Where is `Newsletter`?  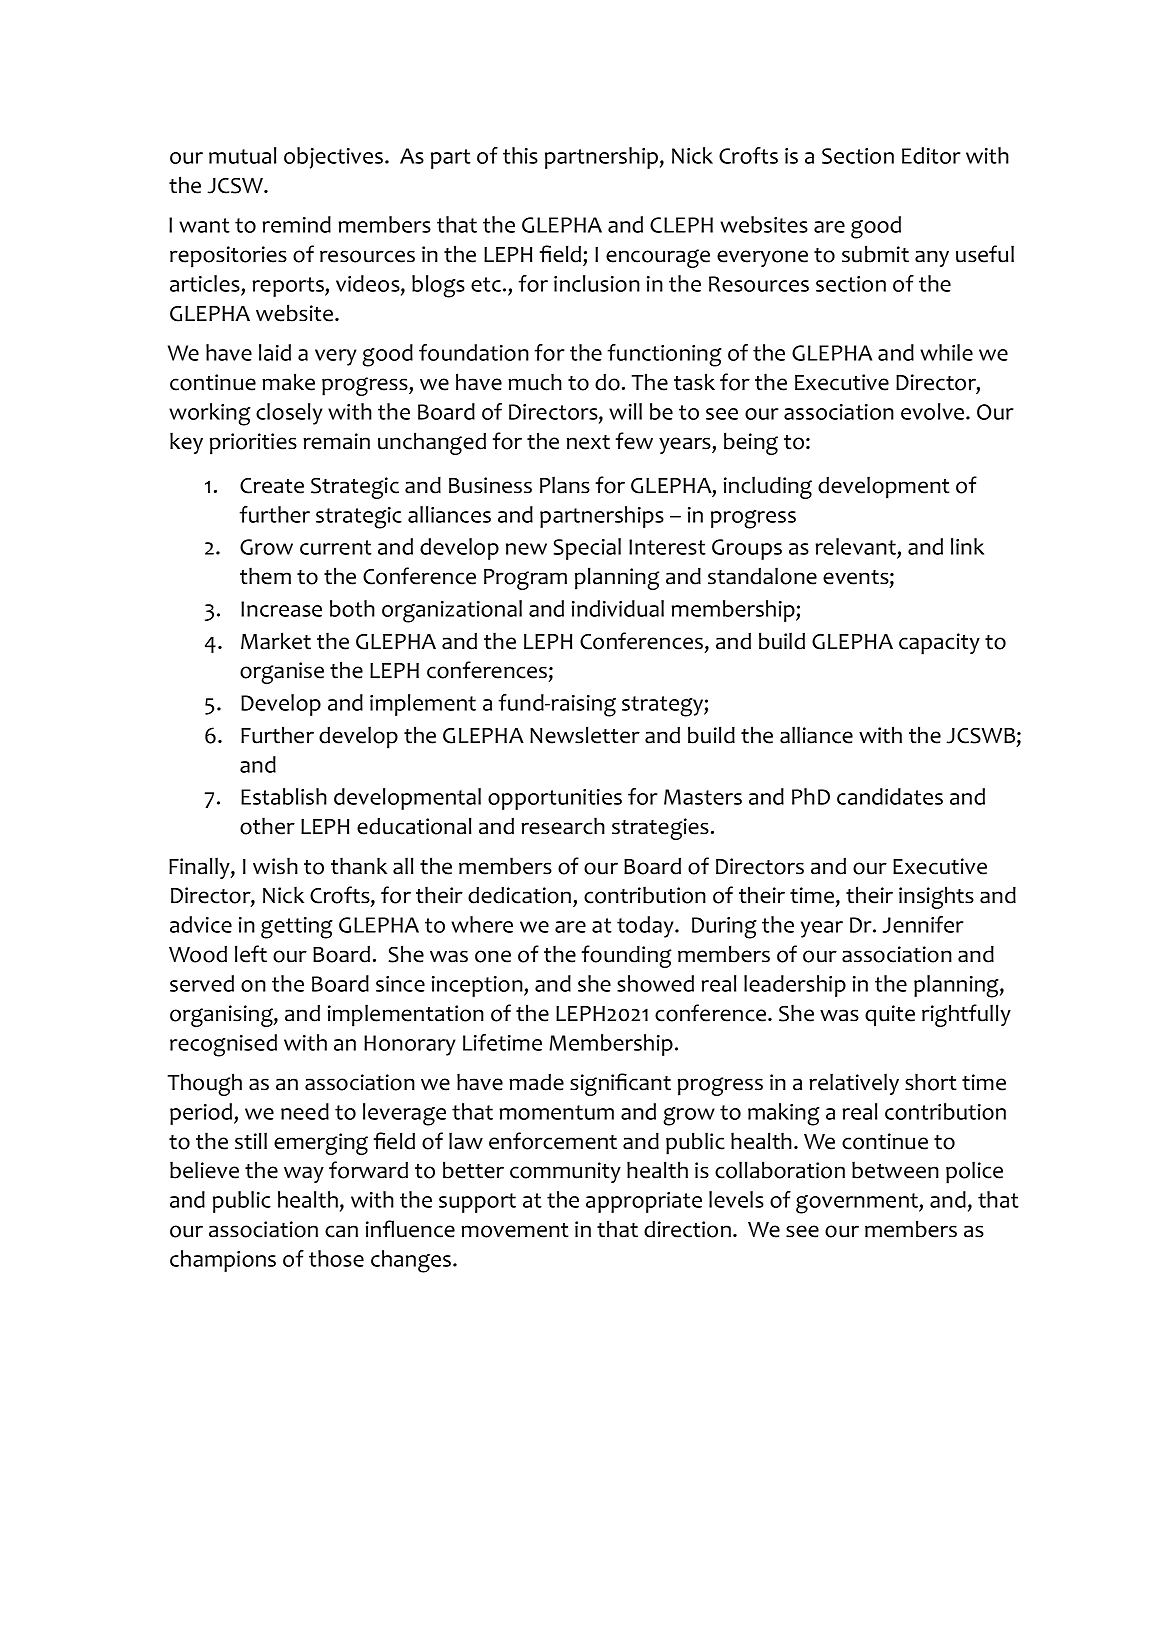 Newsletter is located at coordinates (585, 735).
